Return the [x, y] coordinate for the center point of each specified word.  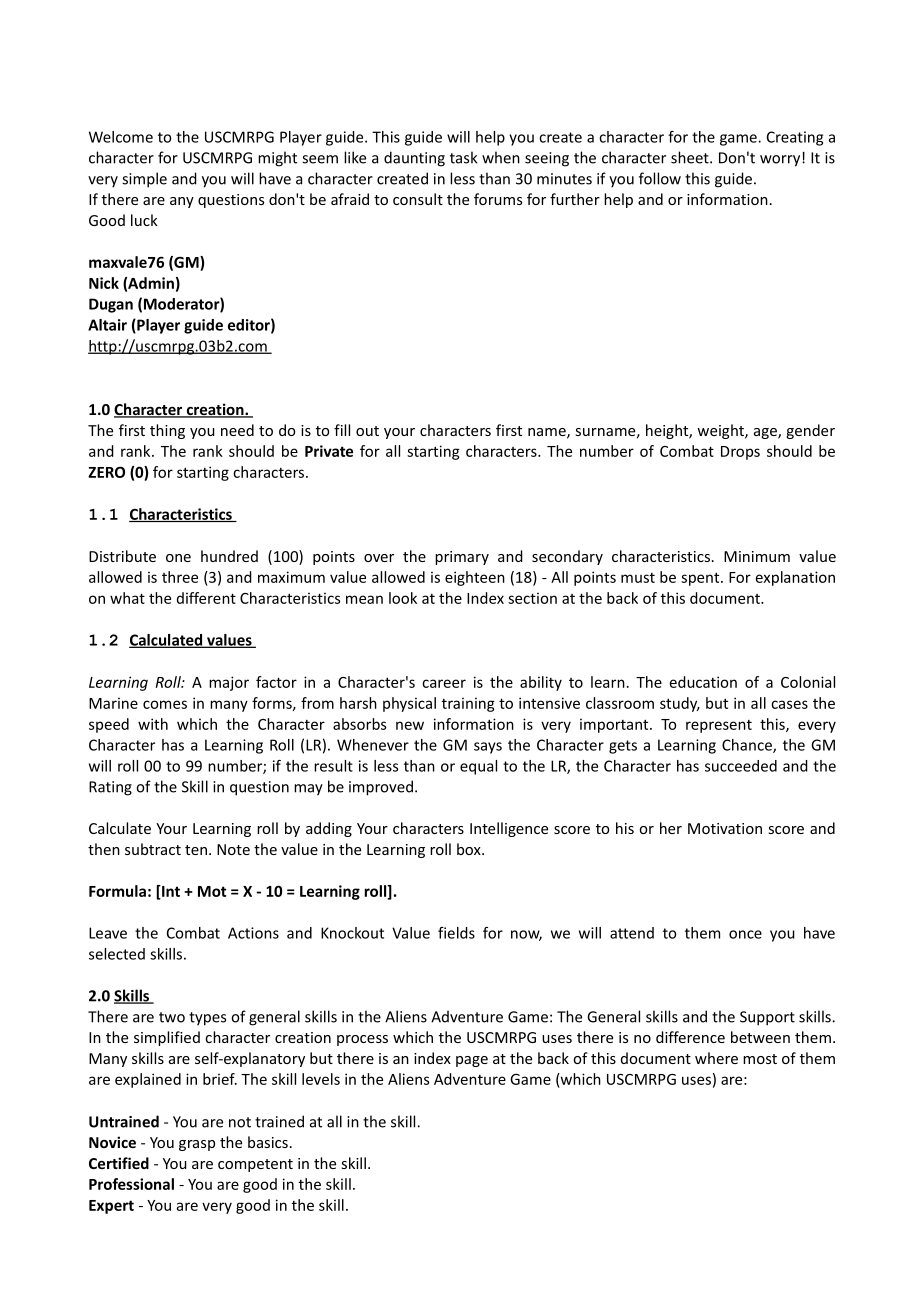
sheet [691, 157]
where [716, 1058]
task [463, 157]
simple [144, 180]
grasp [197, 1145]
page [472, 1061]
